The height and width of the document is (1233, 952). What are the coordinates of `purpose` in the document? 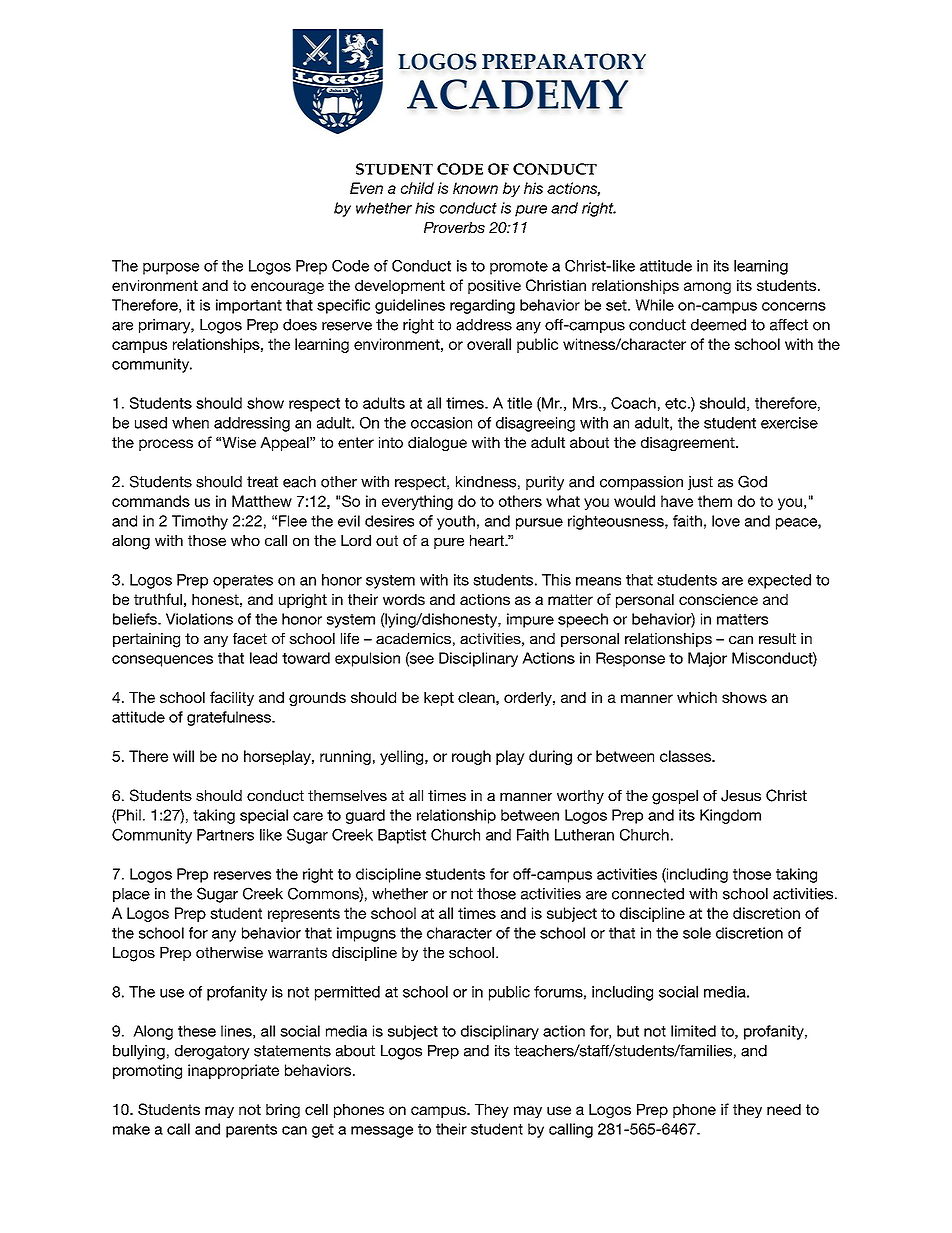 It's located at (171, 269).
